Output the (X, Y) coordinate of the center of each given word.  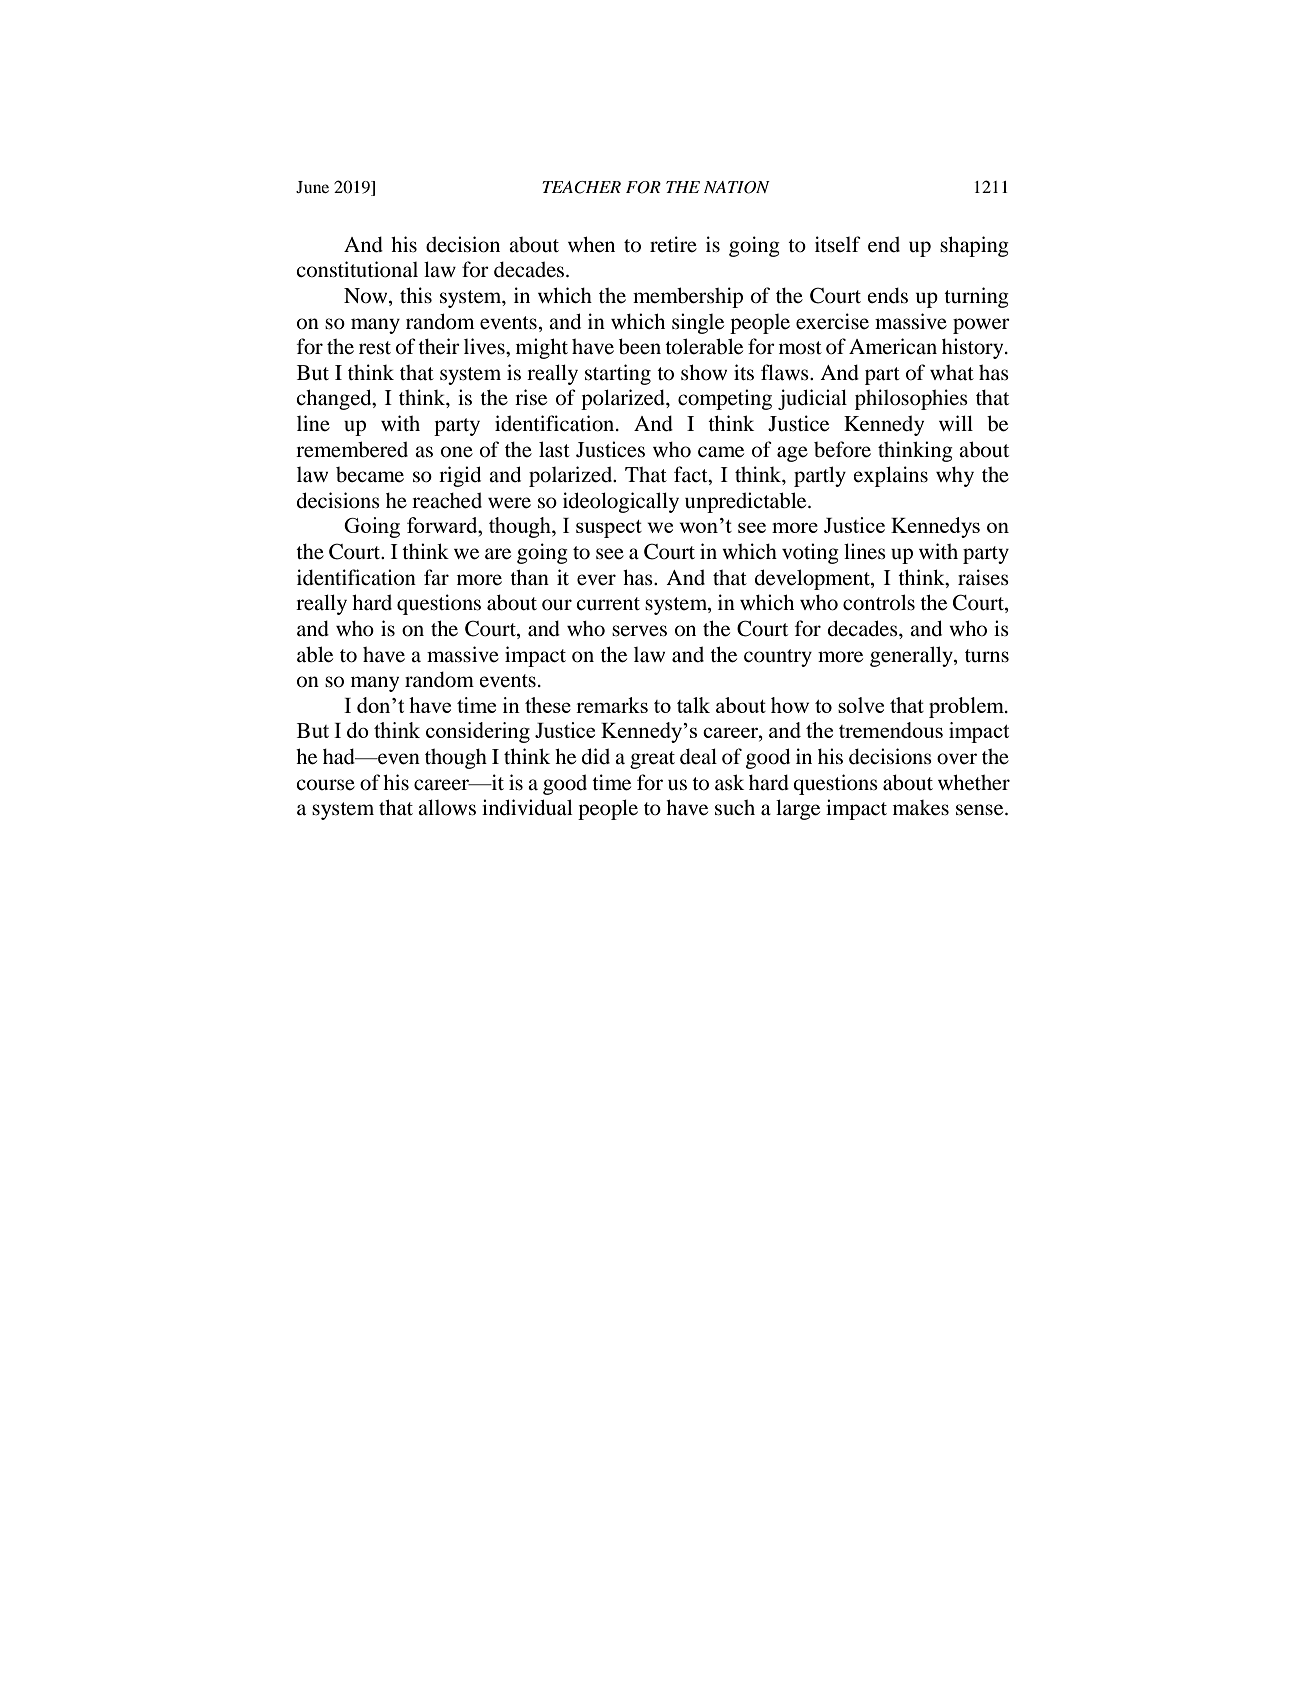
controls (879, 602)
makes (921, 808)
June (312, 187)
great (652, 760)
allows (447, 807)
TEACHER (581, 187)
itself (838, 244)
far (436, 577)
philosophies (911, 399)
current (608, 604)
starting (618, 374)
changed (335, 399)
